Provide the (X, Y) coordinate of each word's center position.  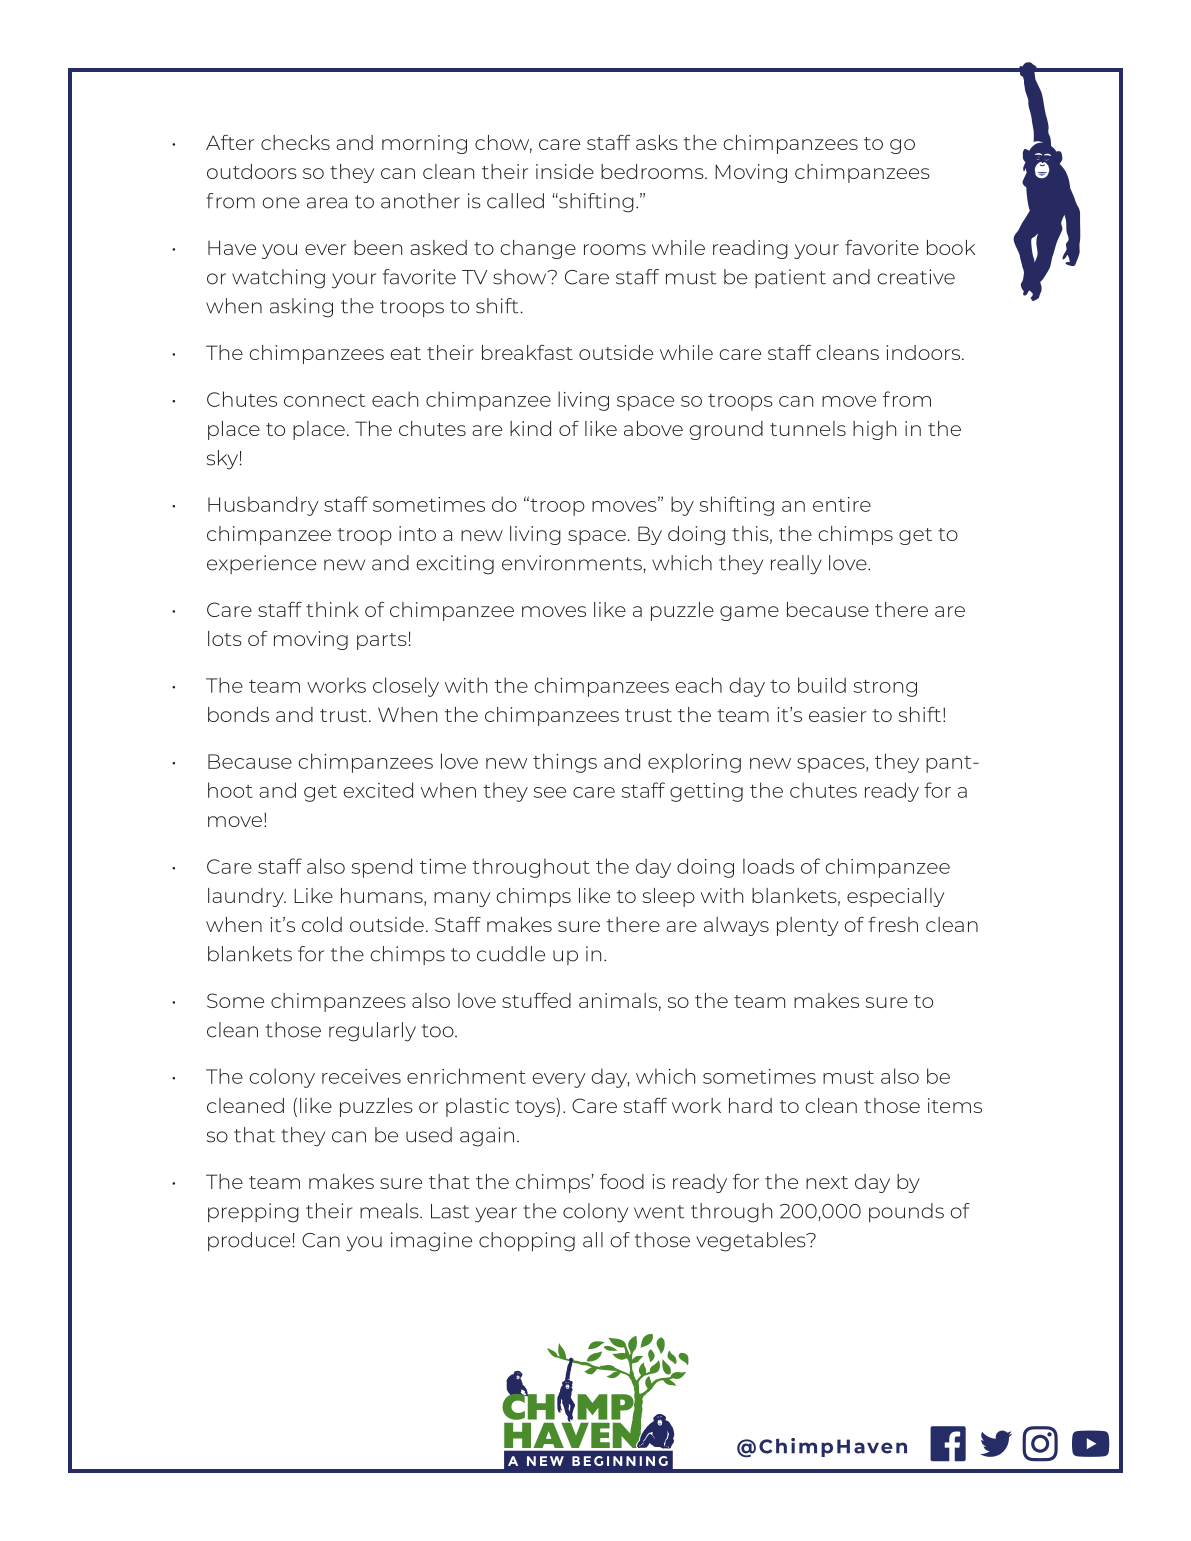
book (951, 247)
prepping (253, 1213)
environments (573, 563)
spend (382, 868)
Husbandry (263, 506)
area (327, 203)
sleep (669, 897)
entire (842, 504)
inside (565, 171)
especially (896, 897)
